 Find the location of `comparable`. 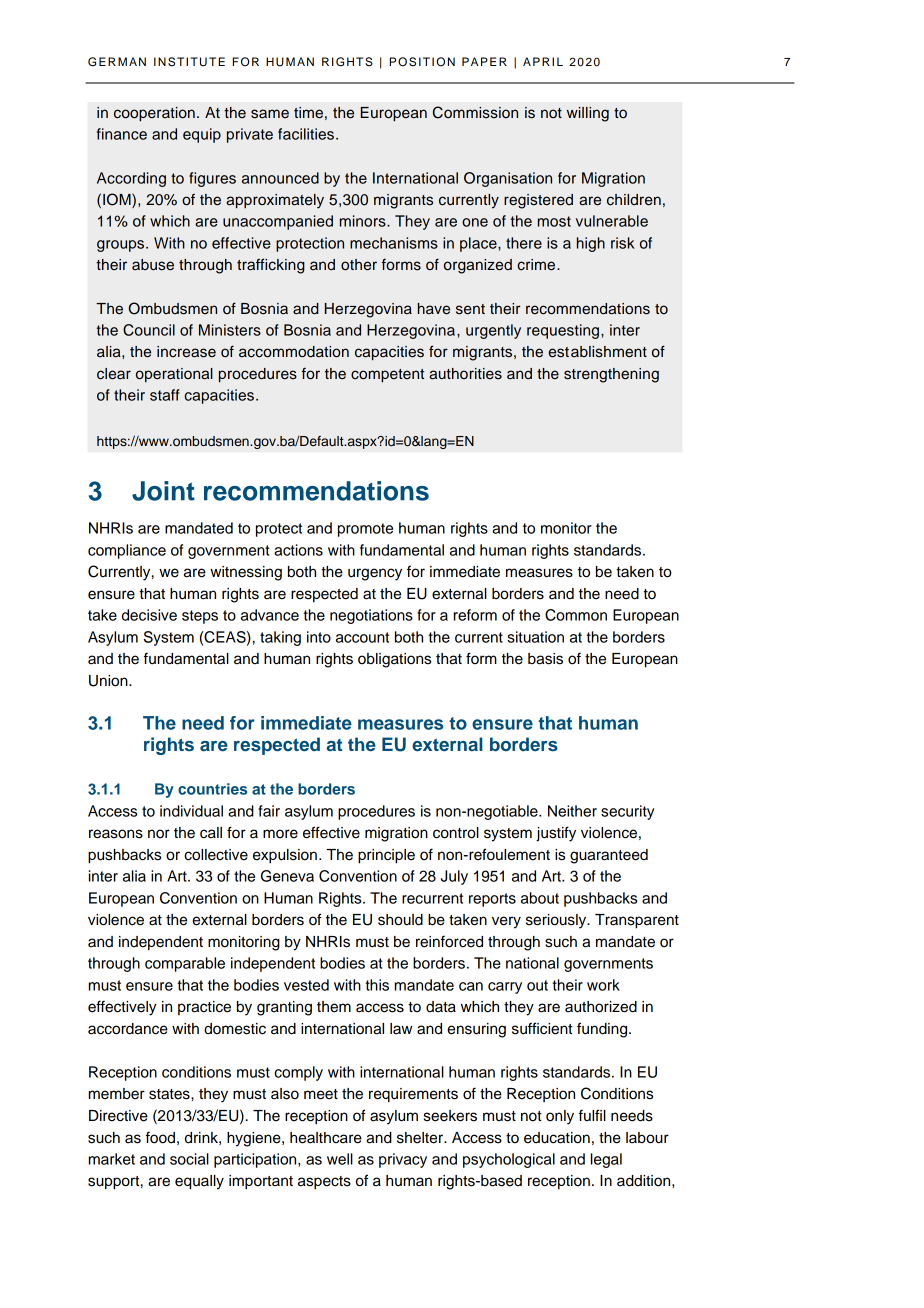

comparable is located at coordinates (185, 964).
